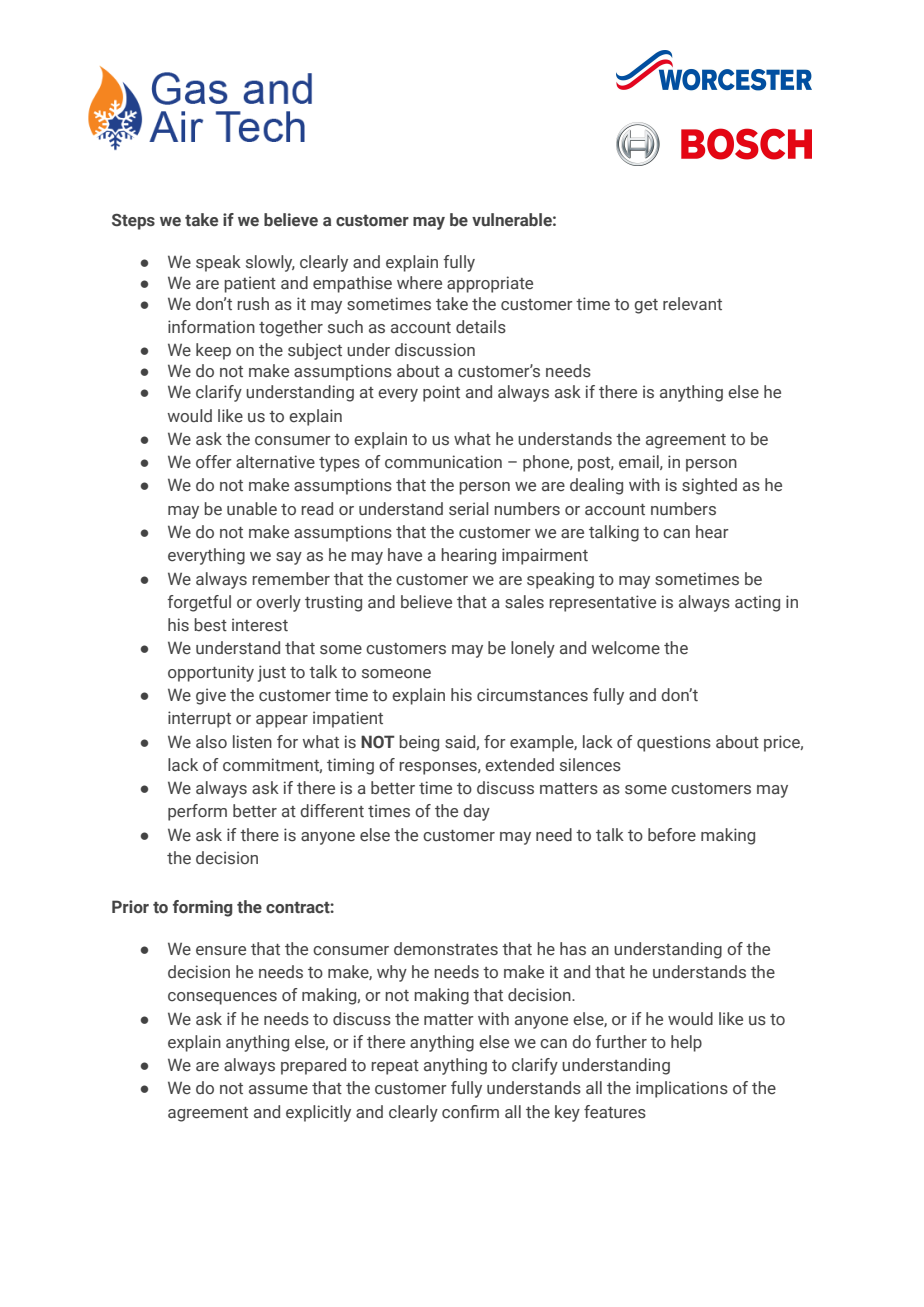  I want to click on also, so click(211, 742).
